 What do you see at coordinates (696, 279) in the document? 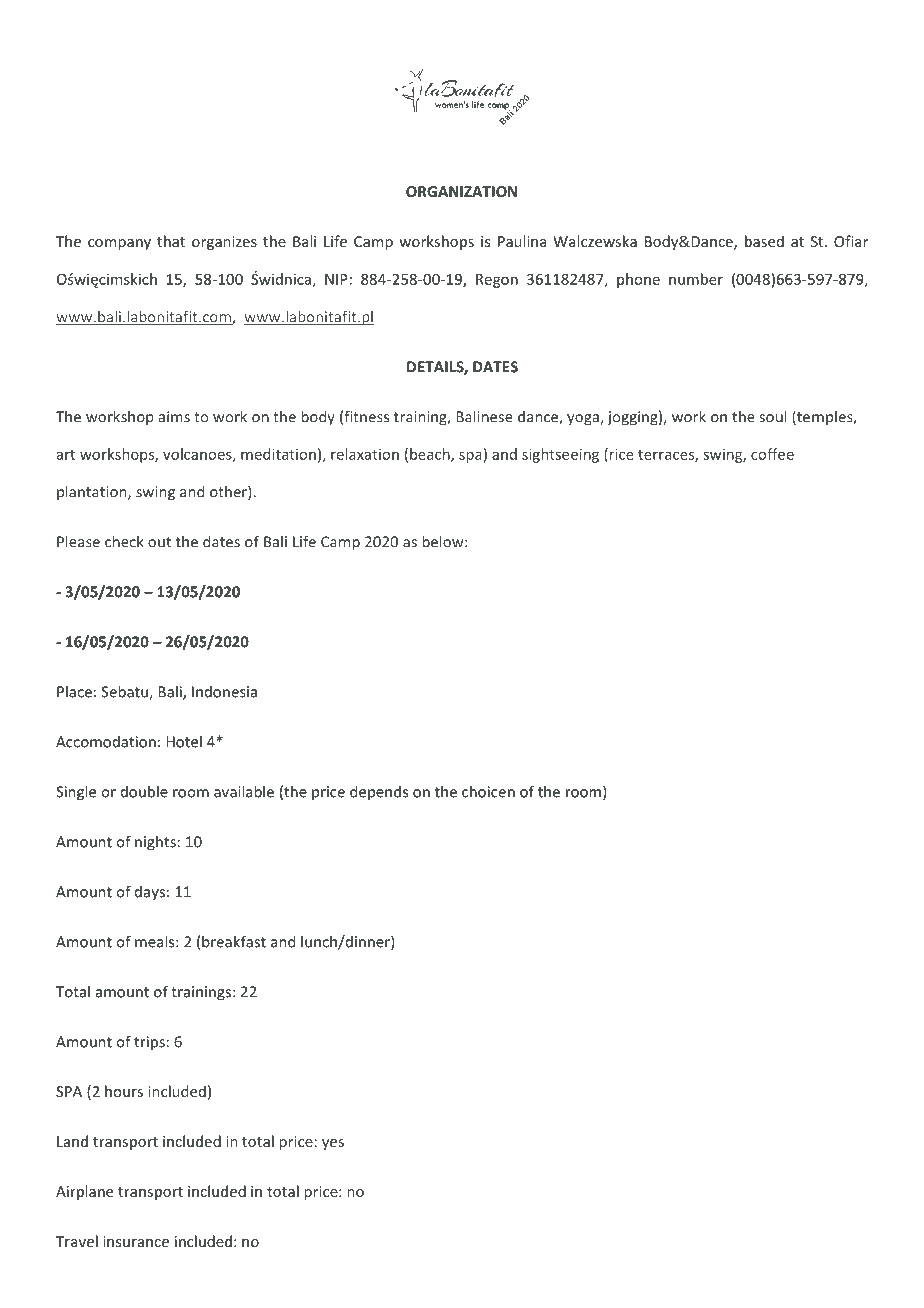
I see `number` at bounding box center [696, 279].
